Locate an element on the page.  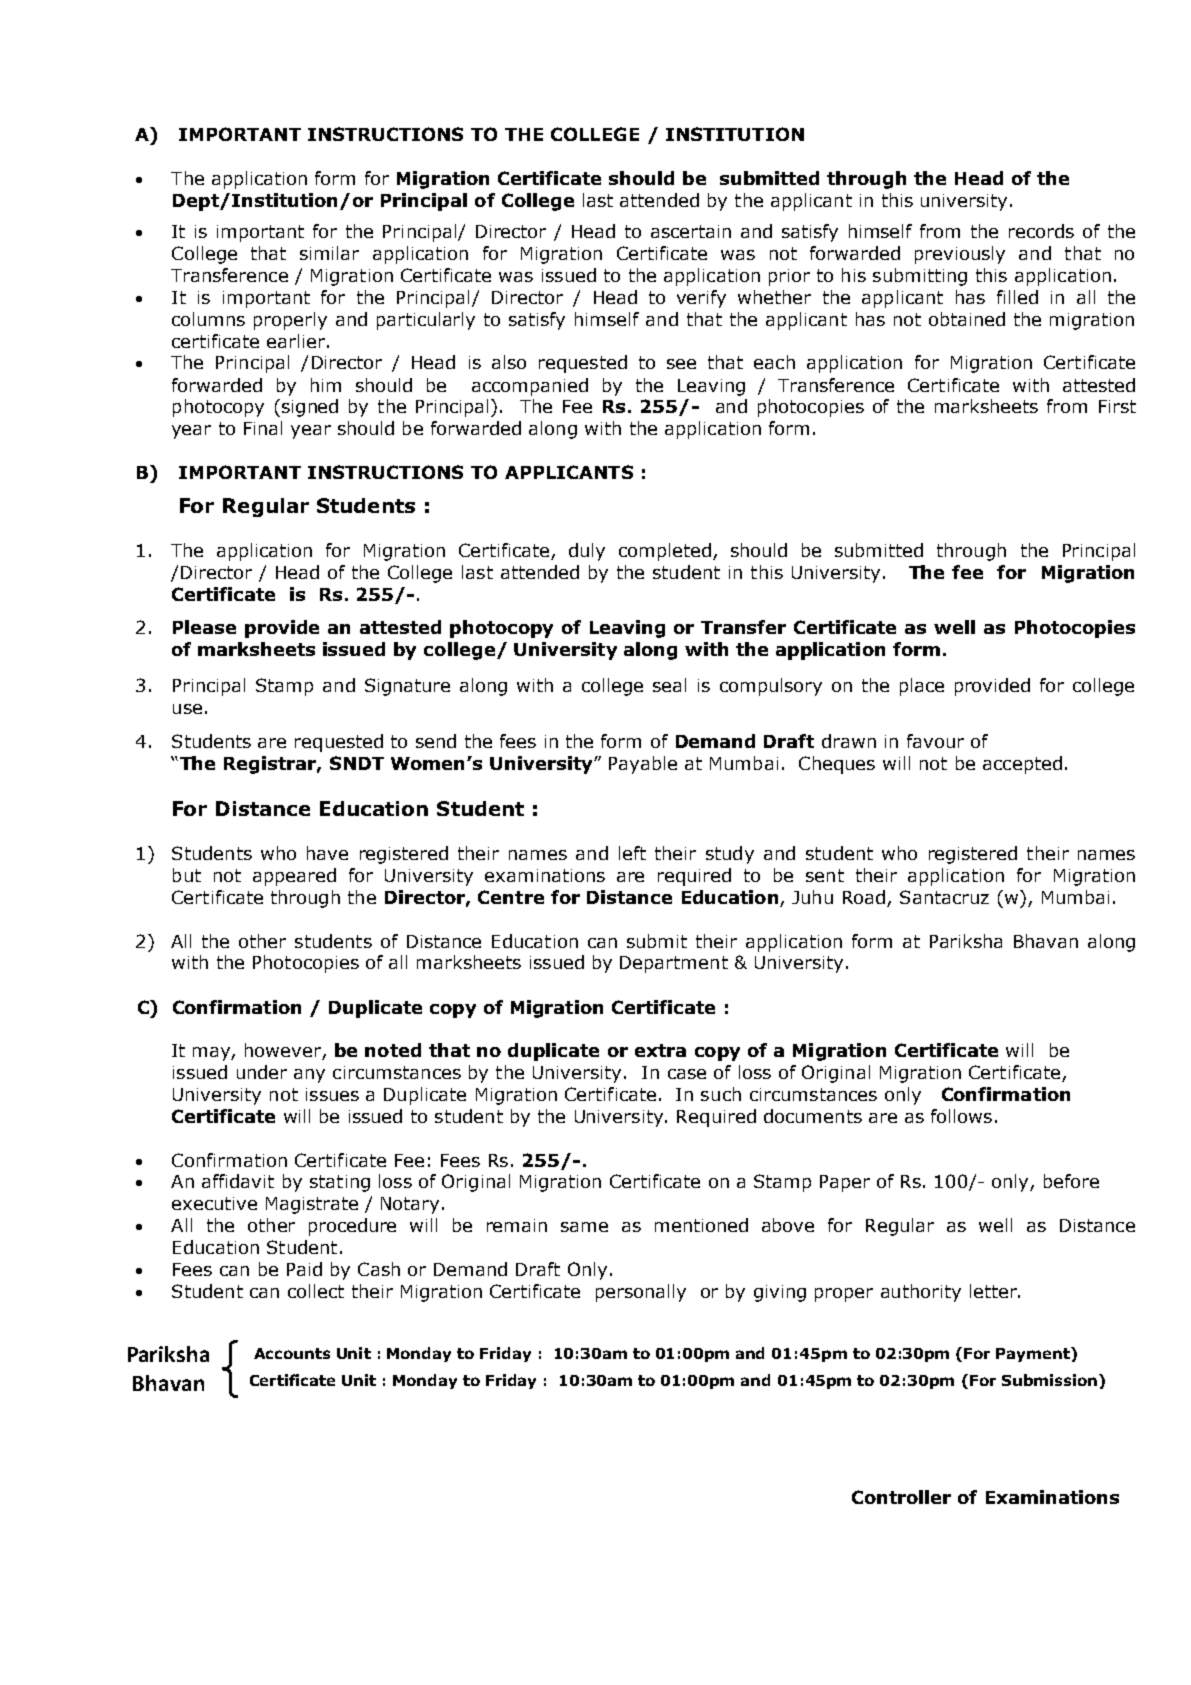
filled is located at coordinates (1017, 297).
